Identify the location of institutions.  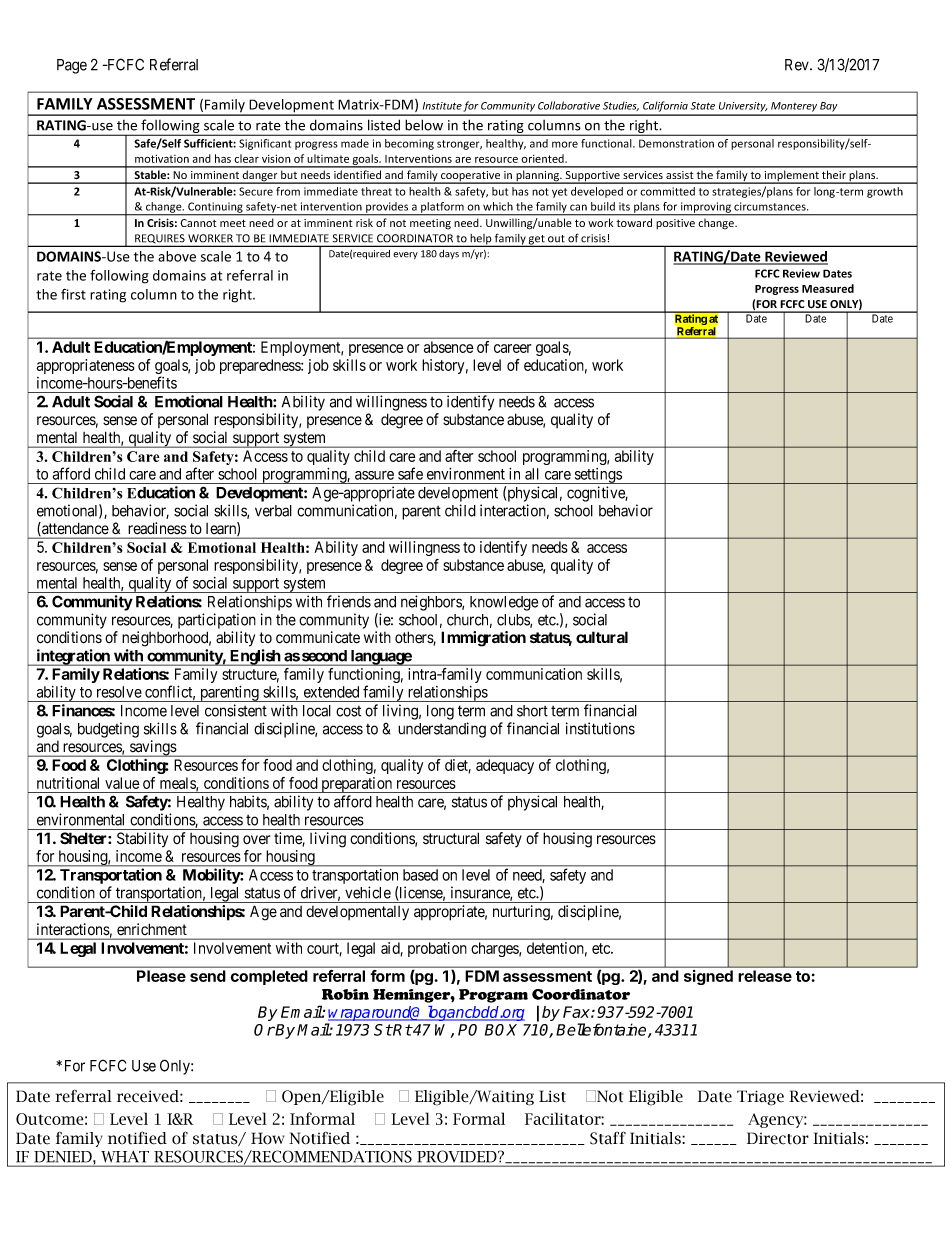
(600, 728).
